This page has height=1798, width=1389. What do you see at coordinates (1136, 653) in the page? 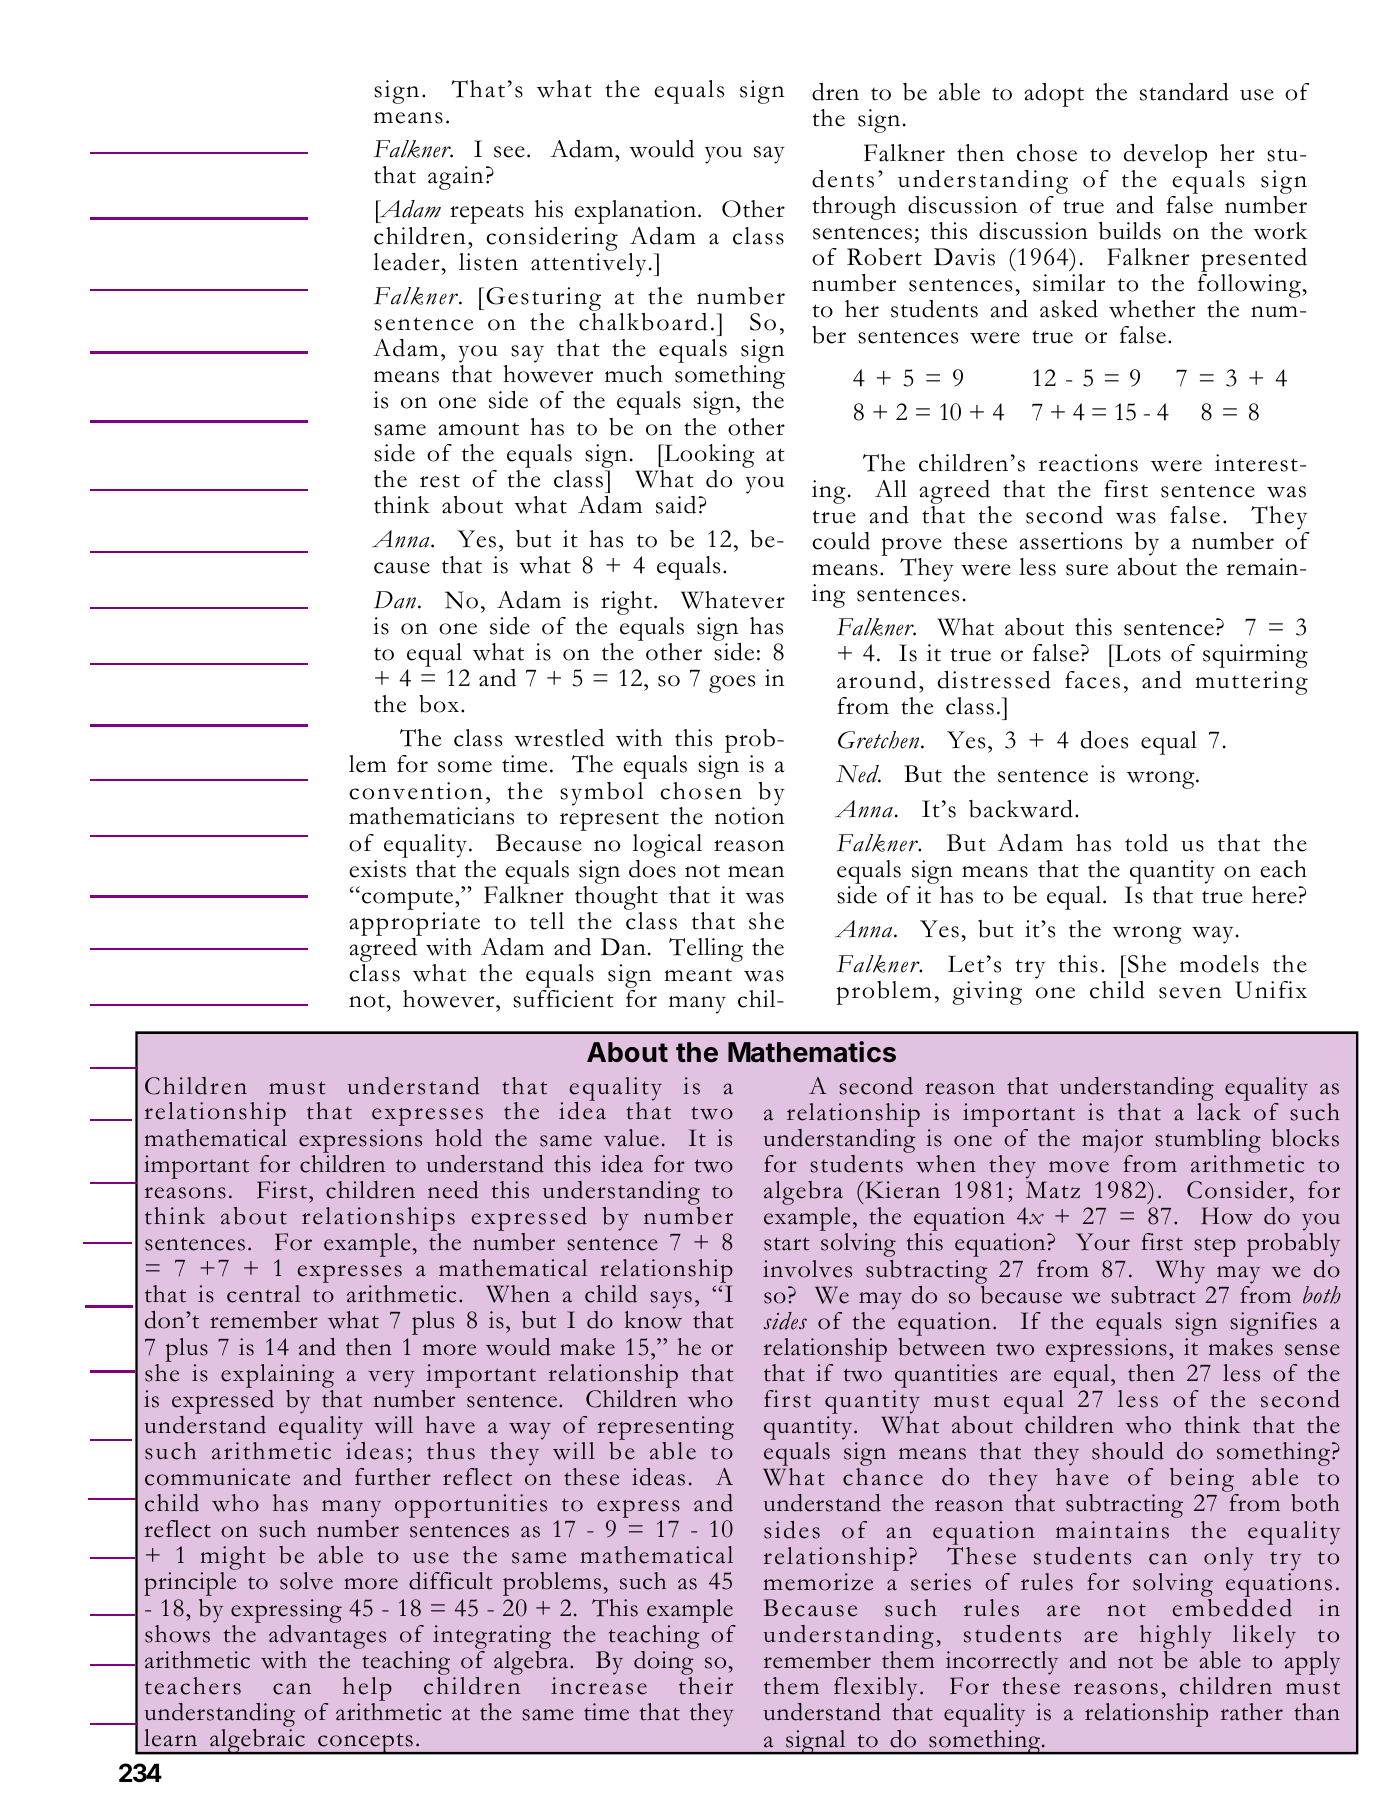
I see `Lots` at bounding box center [1136, 653].
